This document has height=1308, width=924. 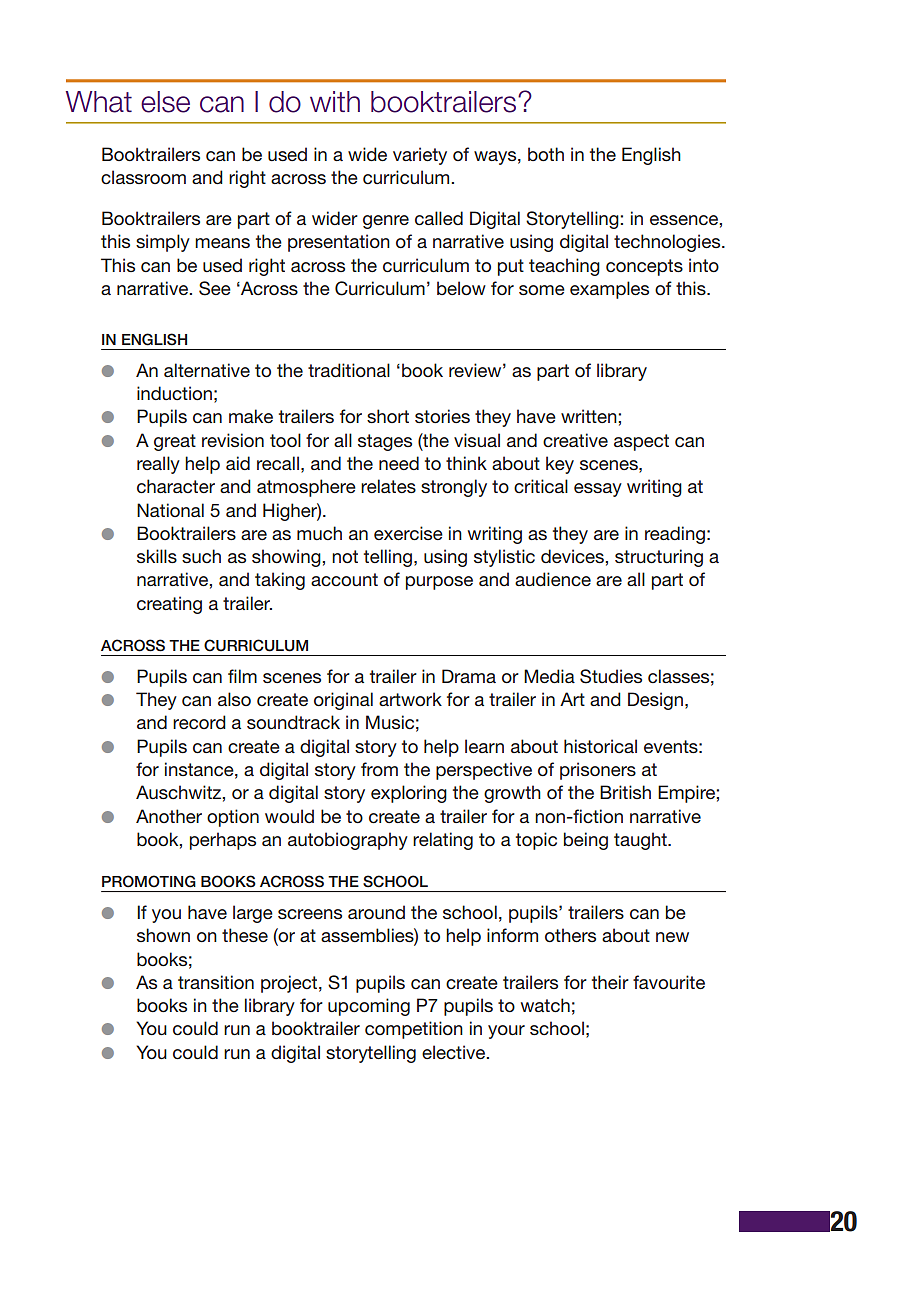 What do you see at coordinates (609, 290) in the document?
I see `examples` at bounding box center [609, 290].
